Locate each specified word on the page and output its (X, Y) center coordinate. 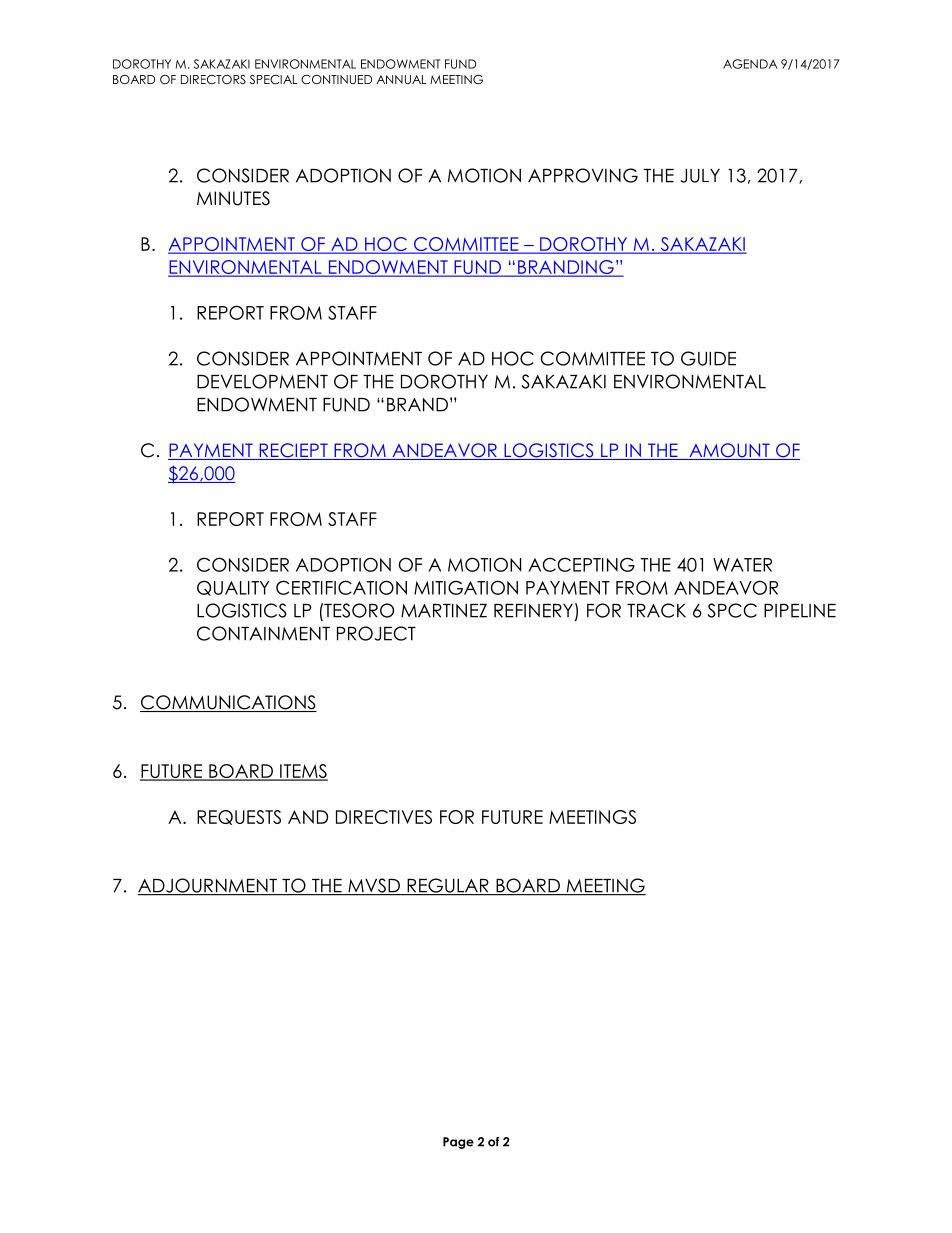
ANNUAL (401, 79)
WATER (742, 565)
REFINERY (533, 611)
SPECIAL (273, 79)
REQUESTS (239, 817)
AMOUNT (729, 451)
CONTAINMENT (263, 633)
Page (458, 1143)
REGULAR (448, 886)
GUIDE (708, 358)
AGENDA (750, 64)
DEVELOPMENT (262, 381)
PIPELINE (800, 611)
